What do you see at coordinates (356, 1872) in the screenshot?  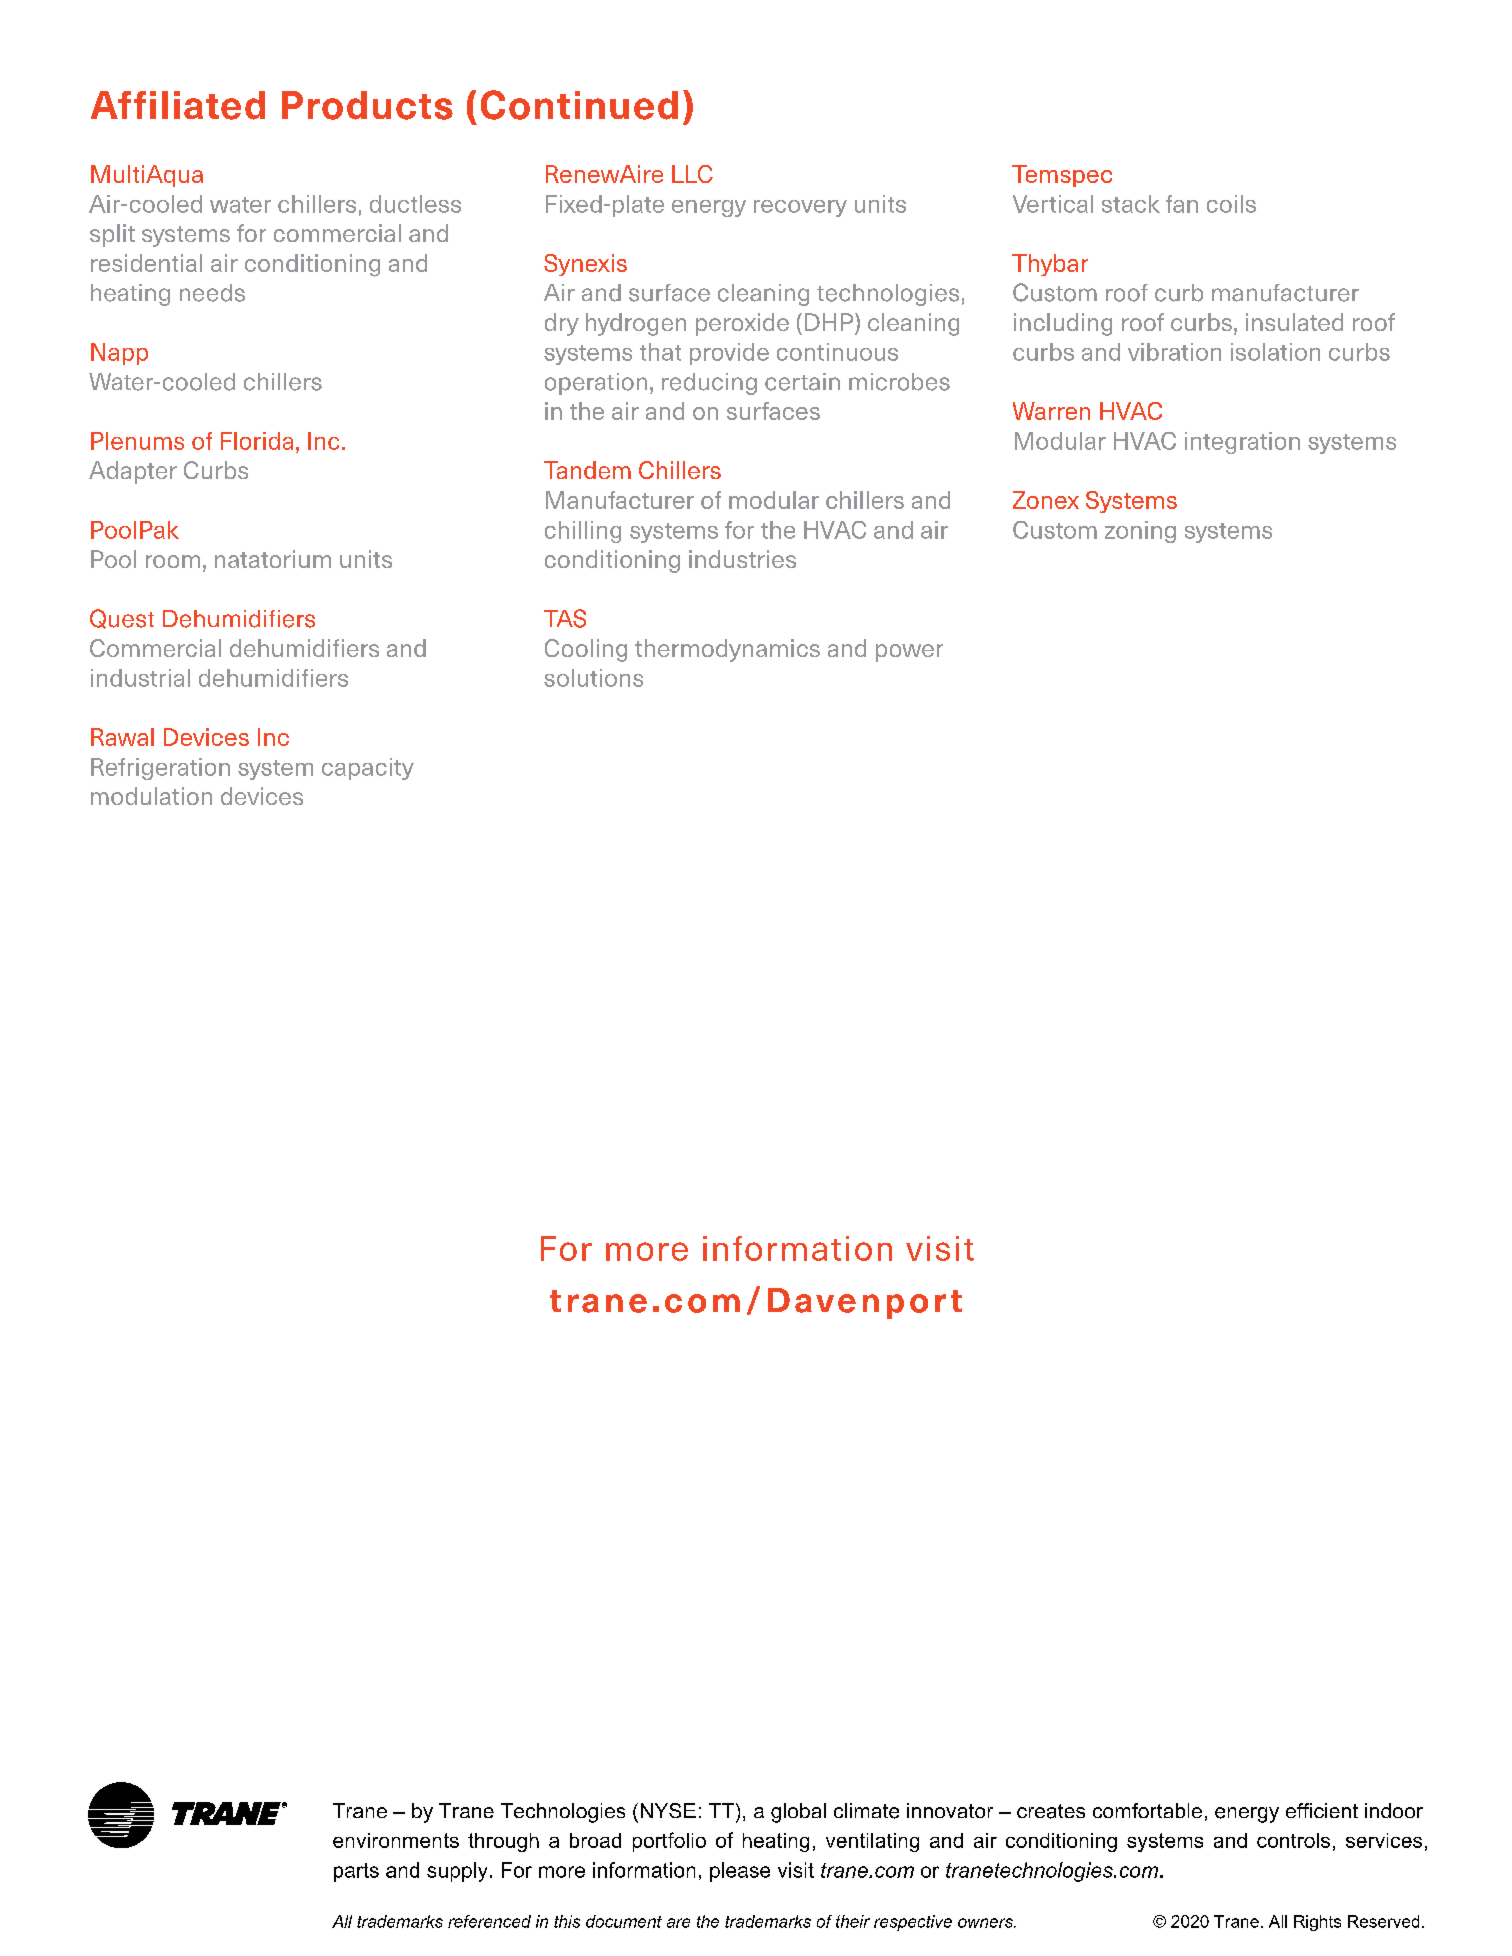 I see `parts` at bounding box center [356, 1872].
